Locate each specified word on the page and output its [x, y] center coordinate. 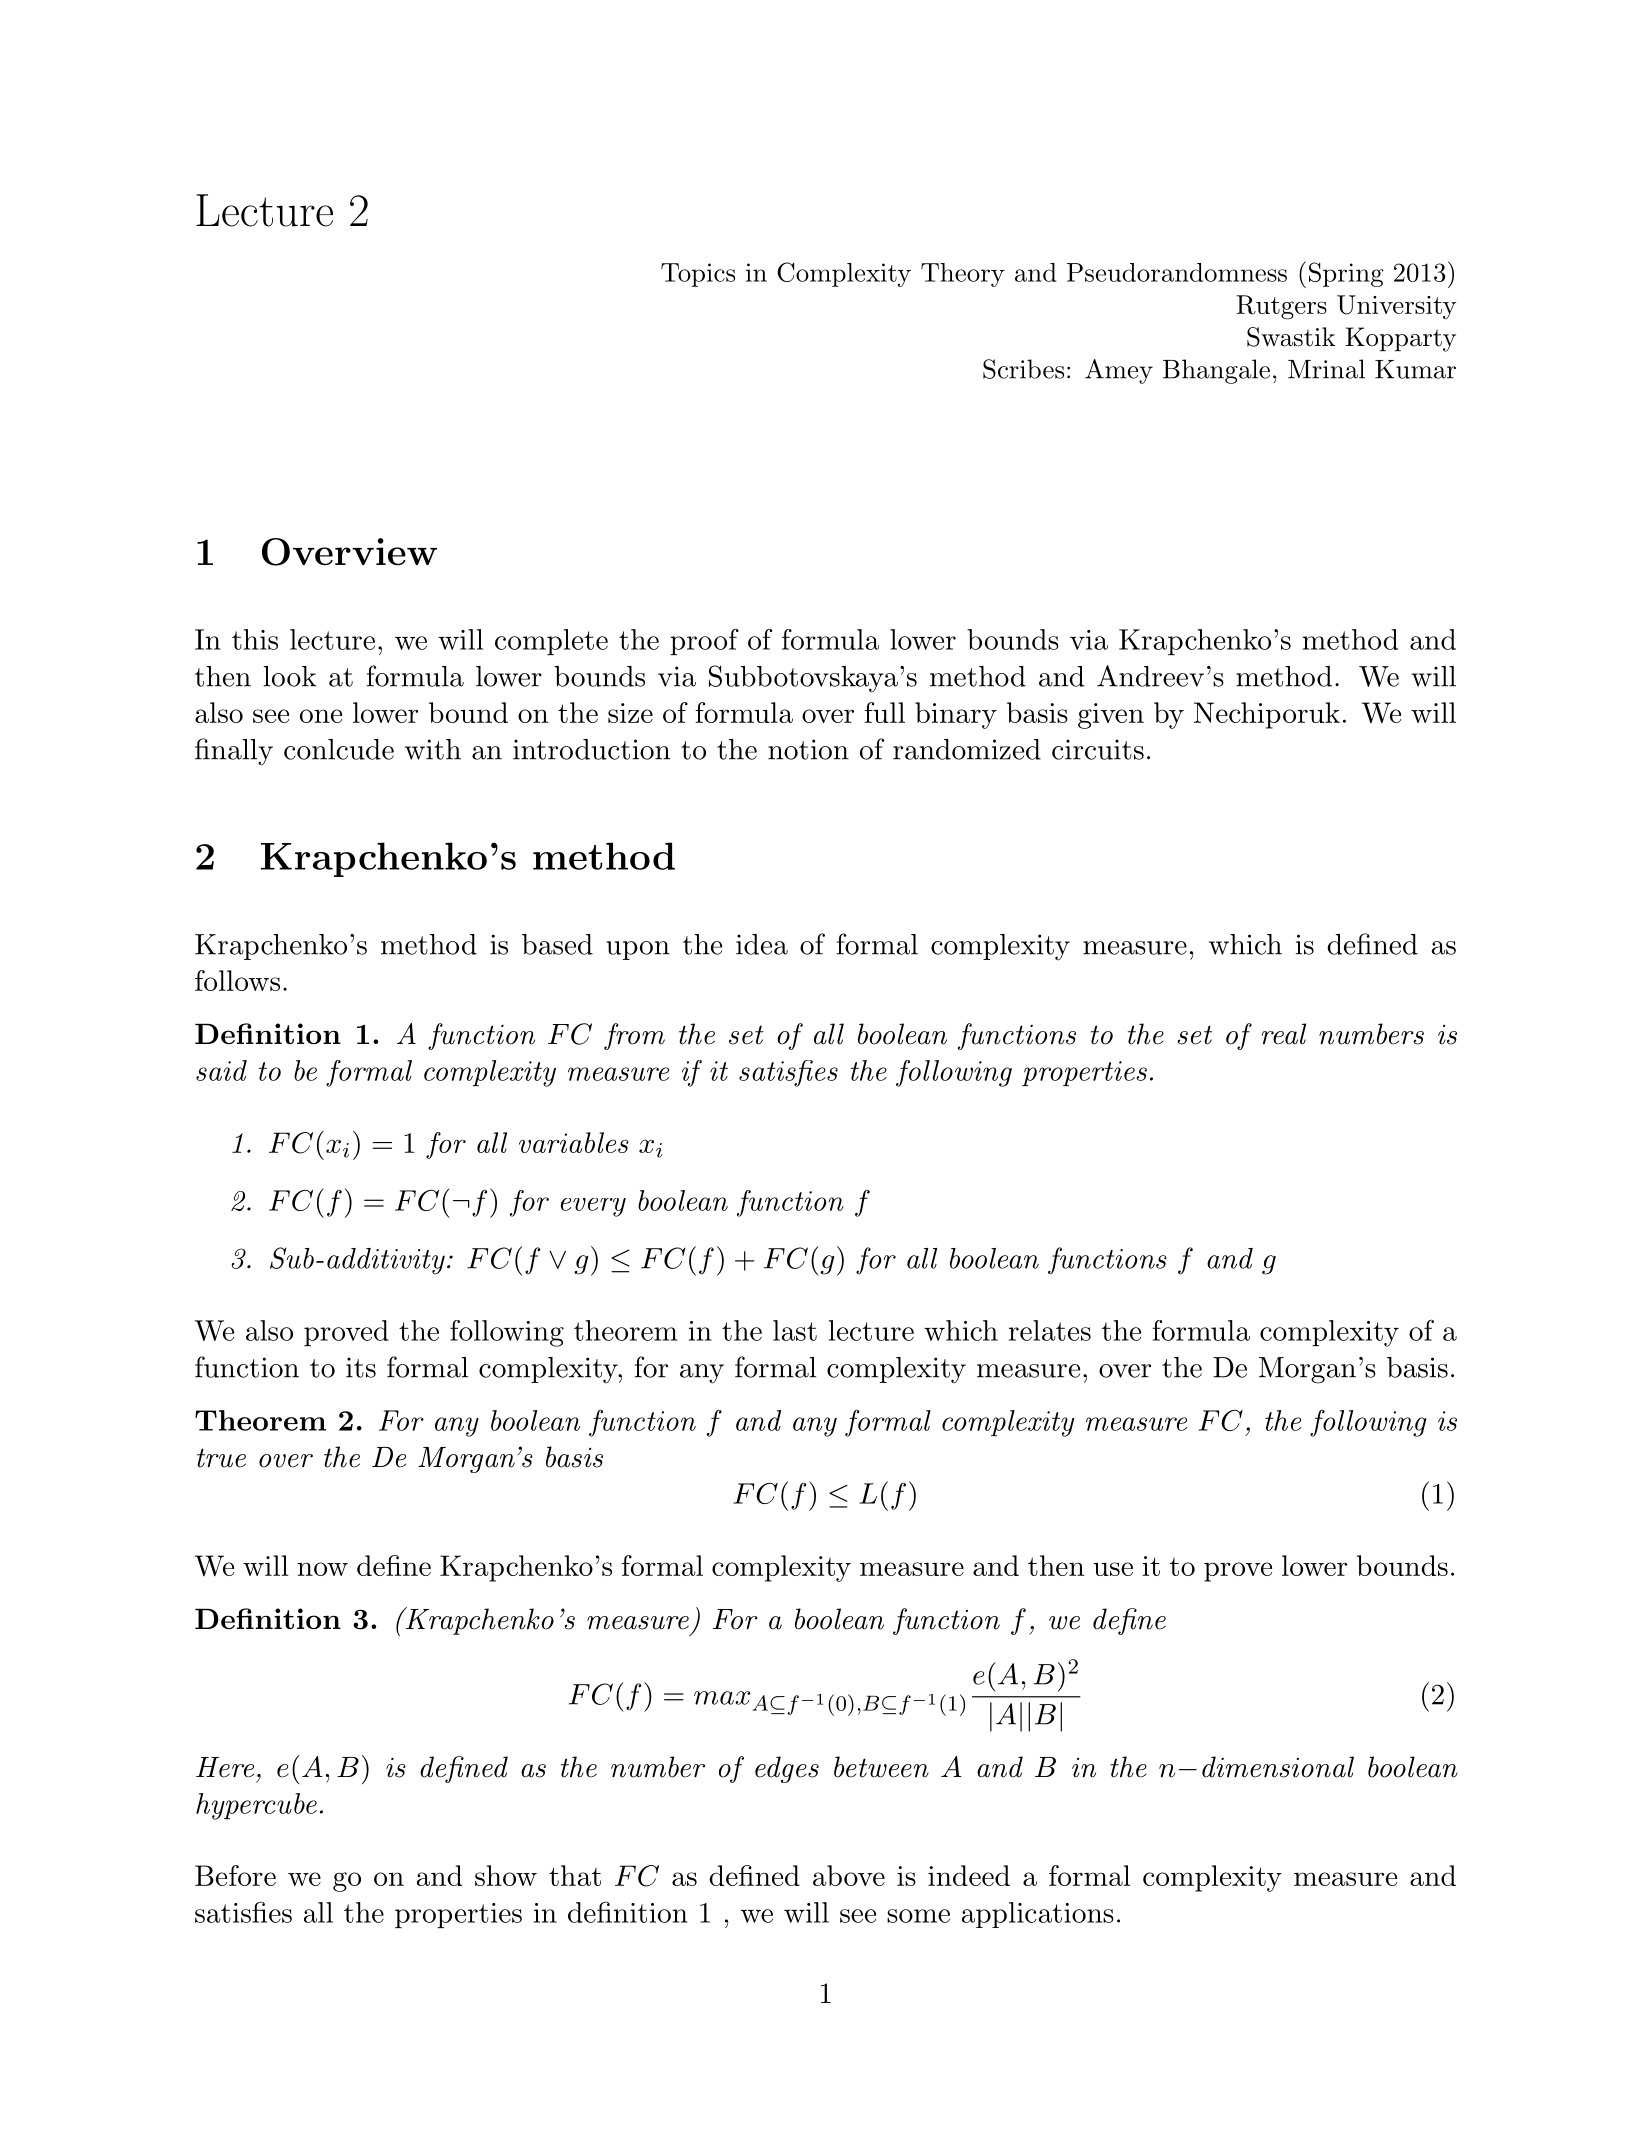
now [322, 1569]
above [849, 1875]
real [1283, 1034]
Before [235, 1875]
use [1113, 1569]
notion [808, 749]
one [321, 716]
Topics [698, 275]
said [221, 1070]
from [634, 1036]
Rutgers [1281, 307]
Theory [963, 275]
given [1111, 716]
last [795, 1330]
